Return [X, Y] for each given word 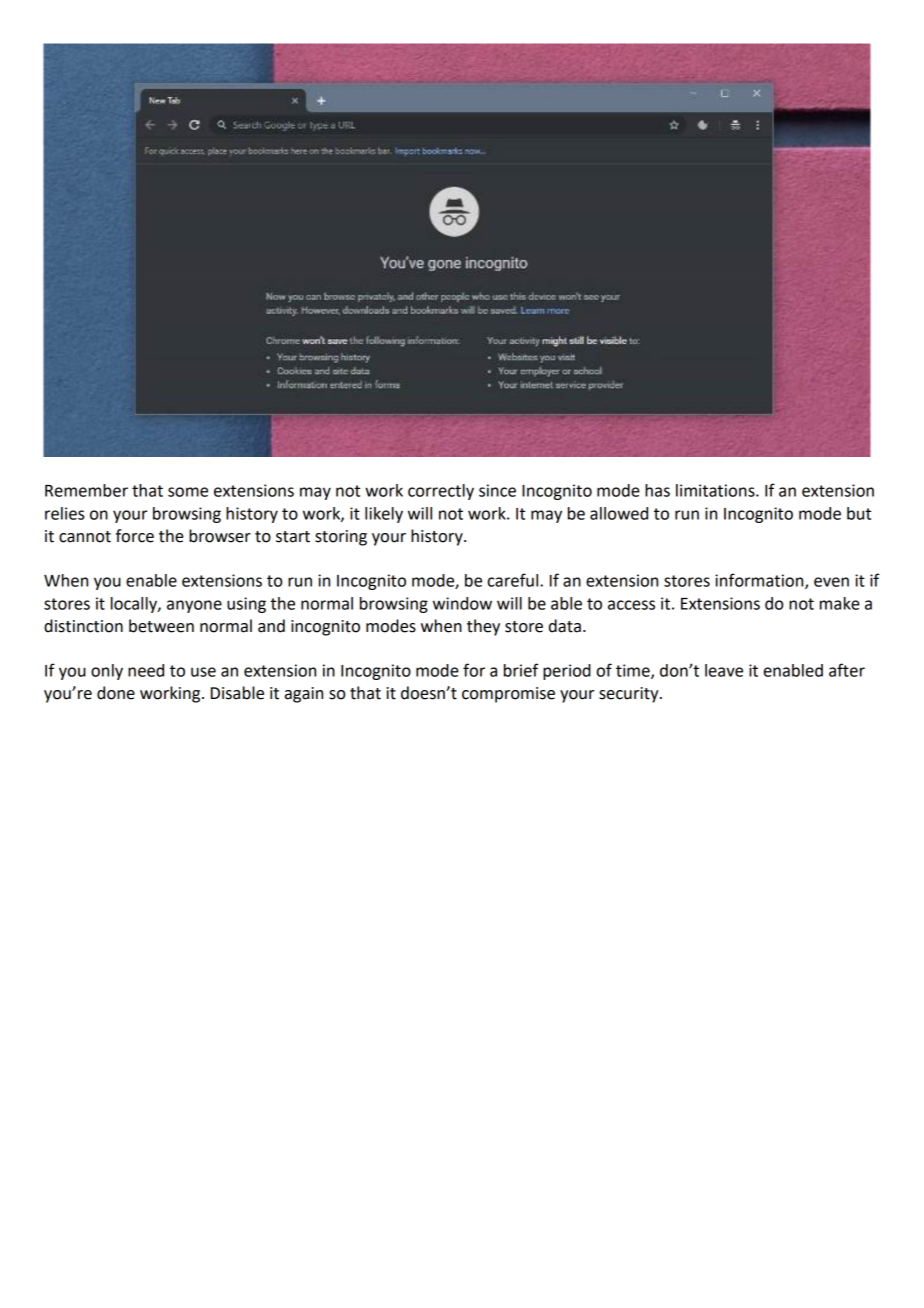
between [161, 626]
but [859, 513]
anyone [194, 606]
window [462, 603]
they [483, 627]
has [657, 490]
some [188, 492]
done [116, 693]
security [630, 695]
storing [341, 538]
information [760, 581]
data [565, 626]
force [135, 536]
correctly [441, 492]
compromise [508, 695]
